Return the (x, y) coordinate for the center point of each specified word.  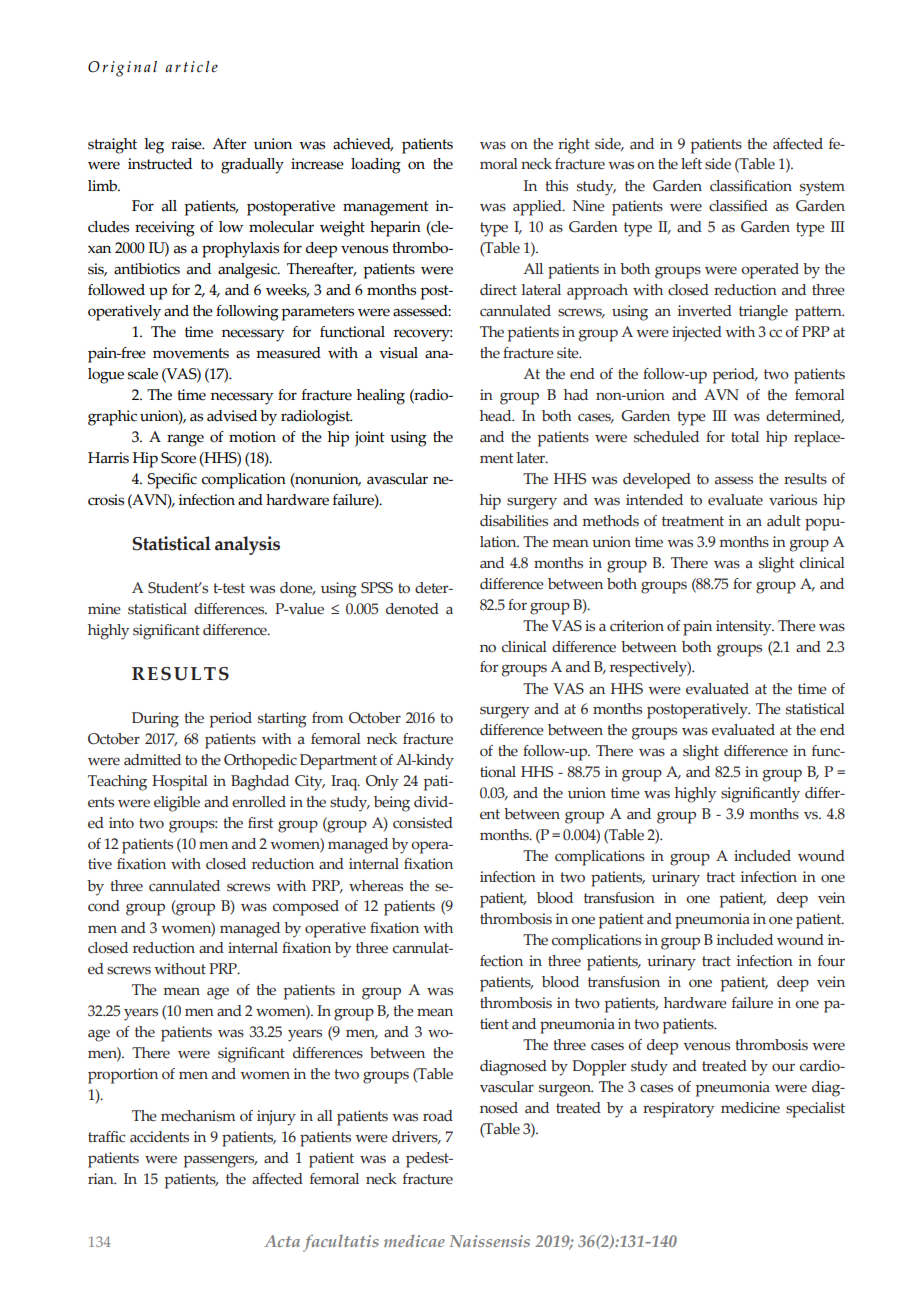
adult (784, 521)
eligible (177, 804)
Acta (282, 1241)
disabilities (514, 521)
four (831, 961)
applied (538, 208)
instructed (160, 164)
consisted (423, 823)
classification (751, 186)
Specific (172, 481)
